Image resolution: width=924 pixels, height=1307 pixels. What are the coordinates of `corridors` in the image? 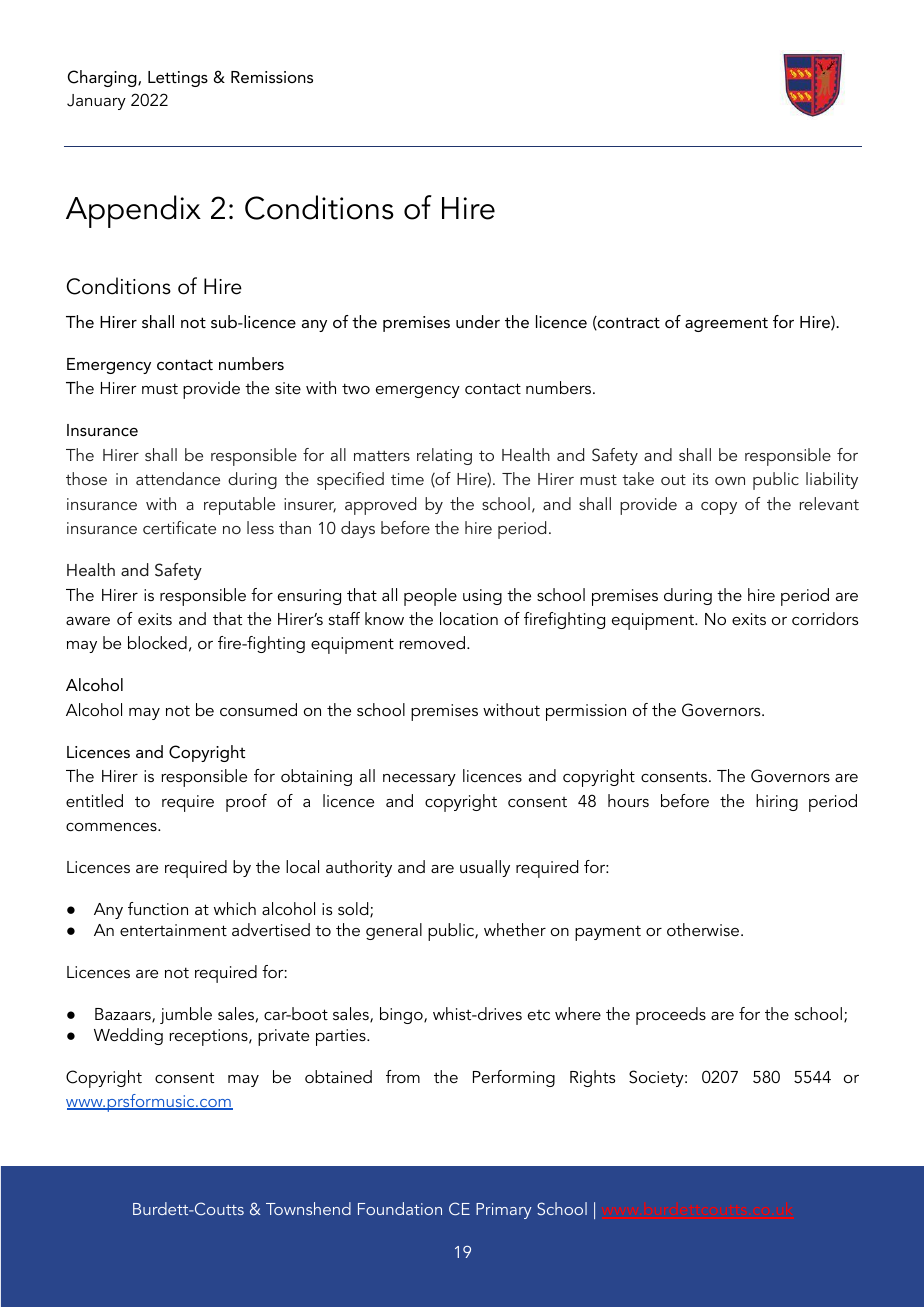 It's located at (825, 618).
